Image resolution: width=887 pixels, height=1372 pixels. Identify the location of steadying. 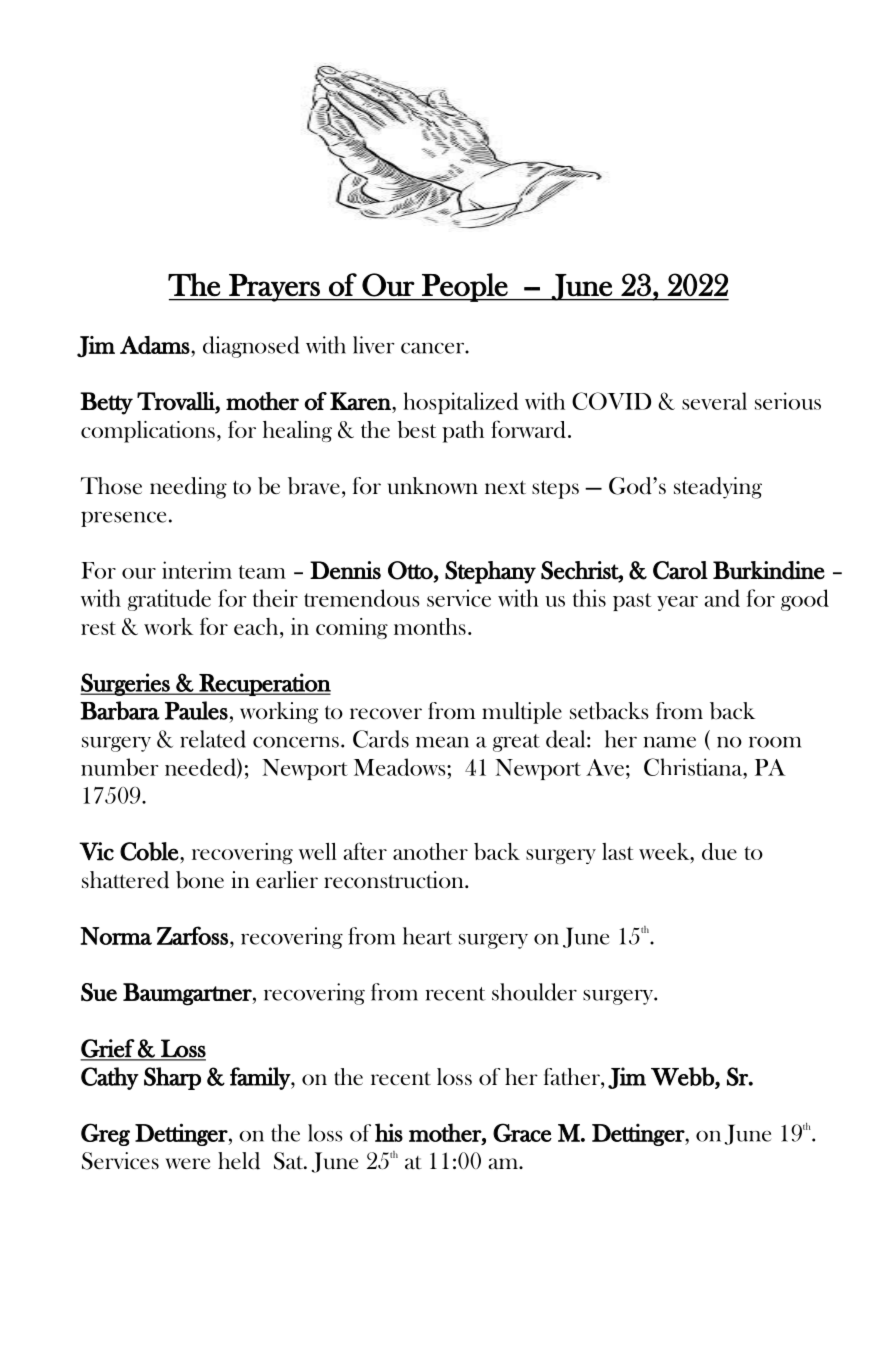
(718, 488).
